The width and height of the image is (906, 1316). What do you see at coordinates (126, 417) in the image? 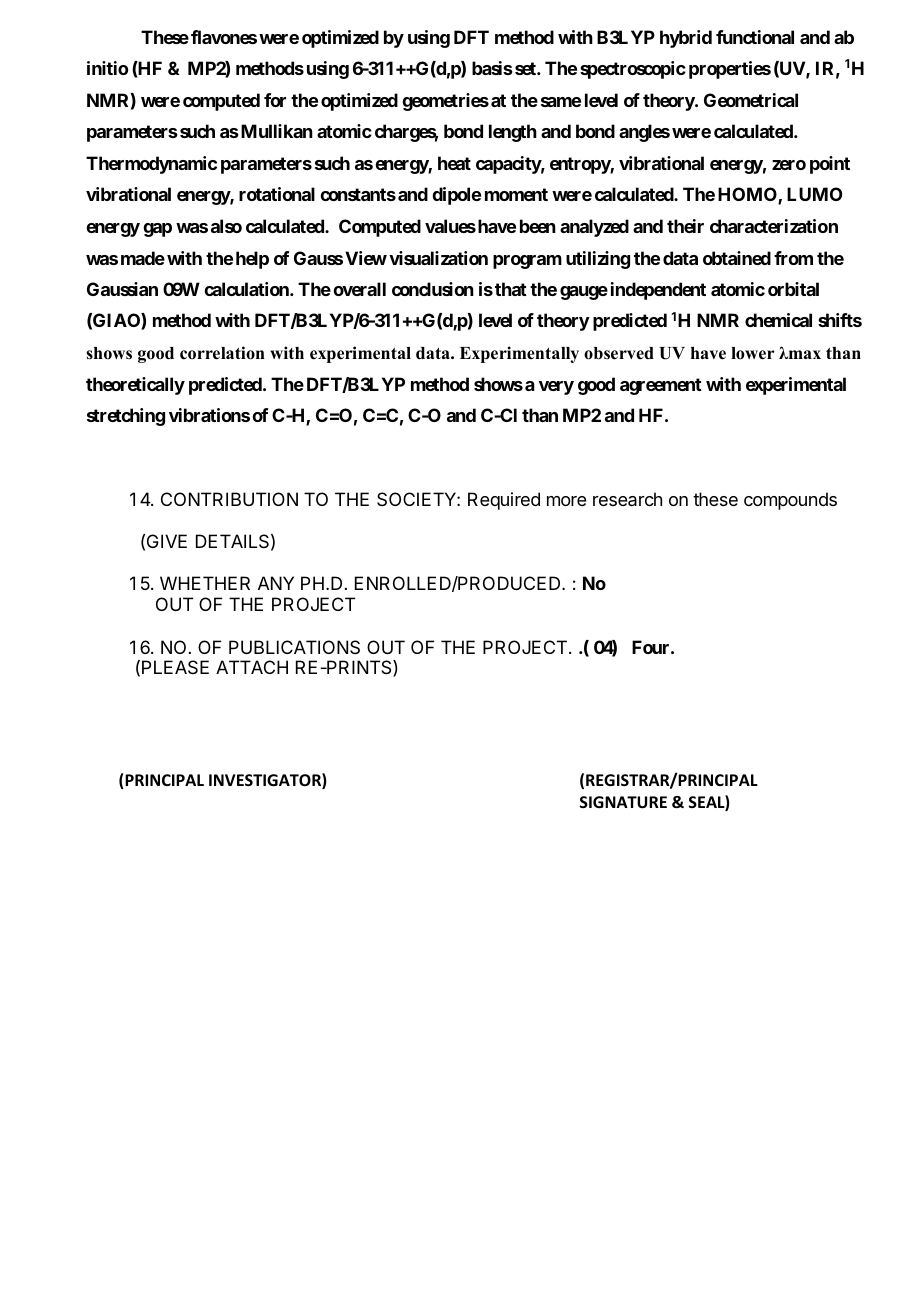
I see `stretching` at bounding box center [126, 417].
